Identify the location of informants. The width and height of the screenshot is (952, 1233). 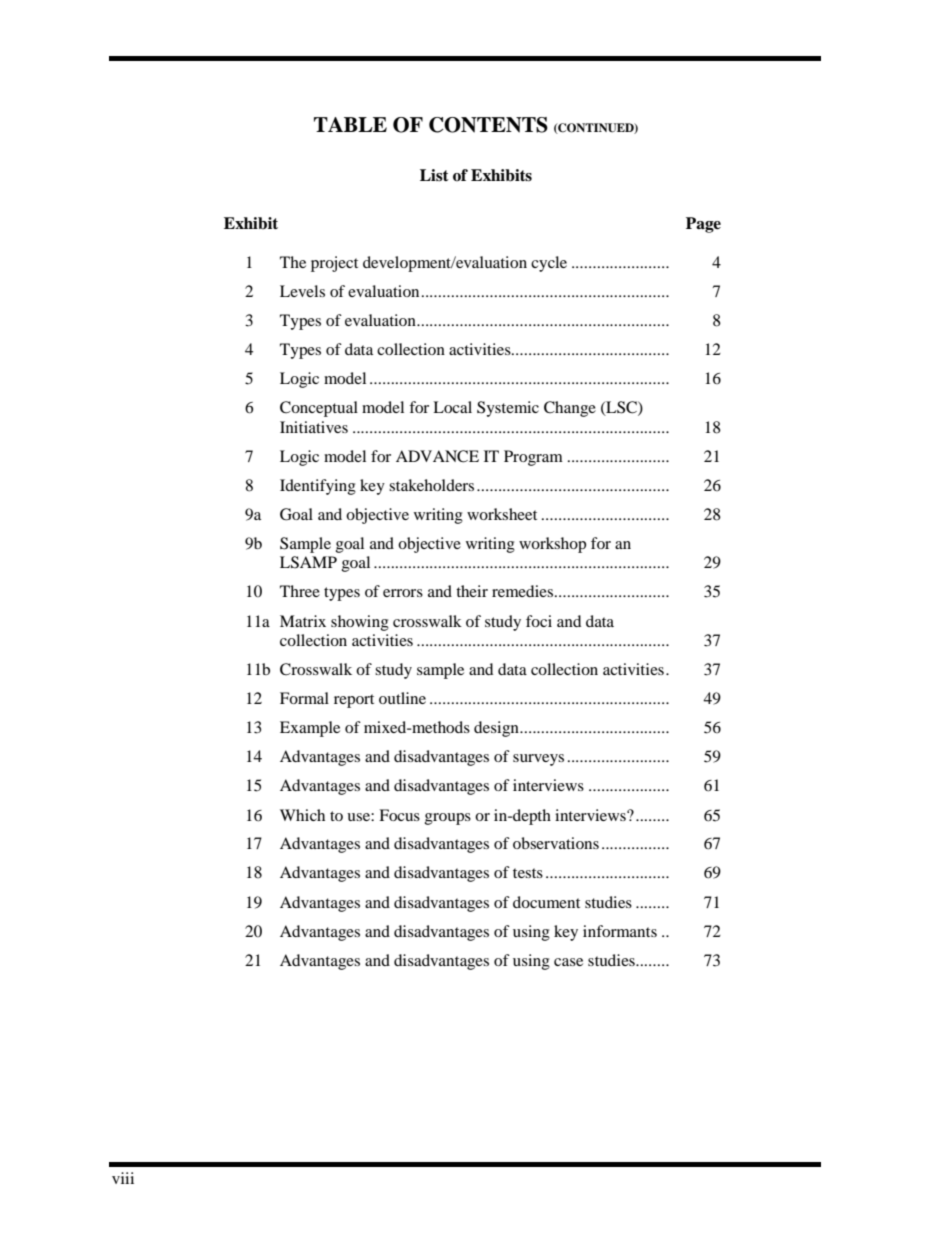
(620, 931).
